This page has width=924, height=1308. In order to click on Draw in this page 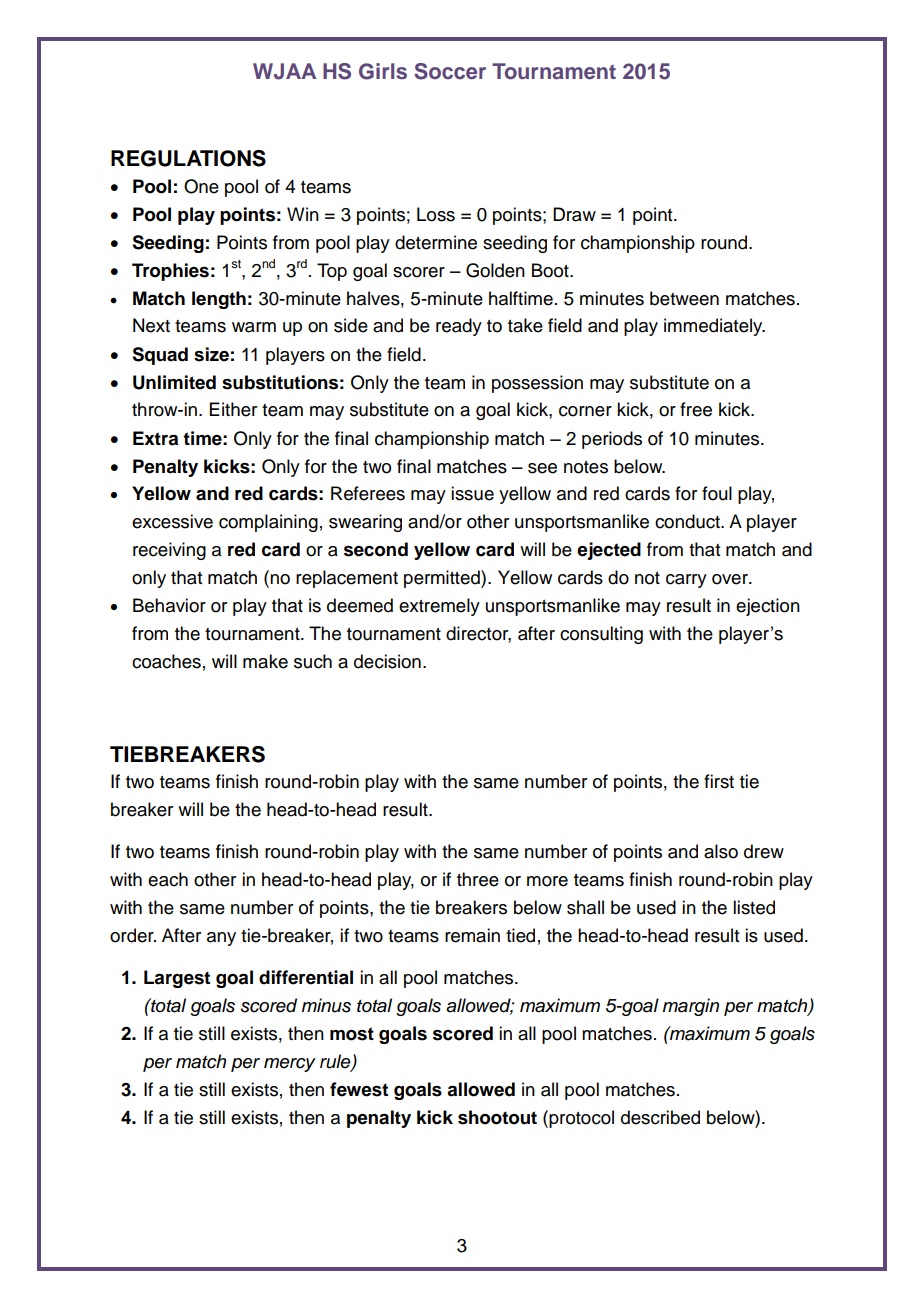, I will do `click(574, 214)`.
